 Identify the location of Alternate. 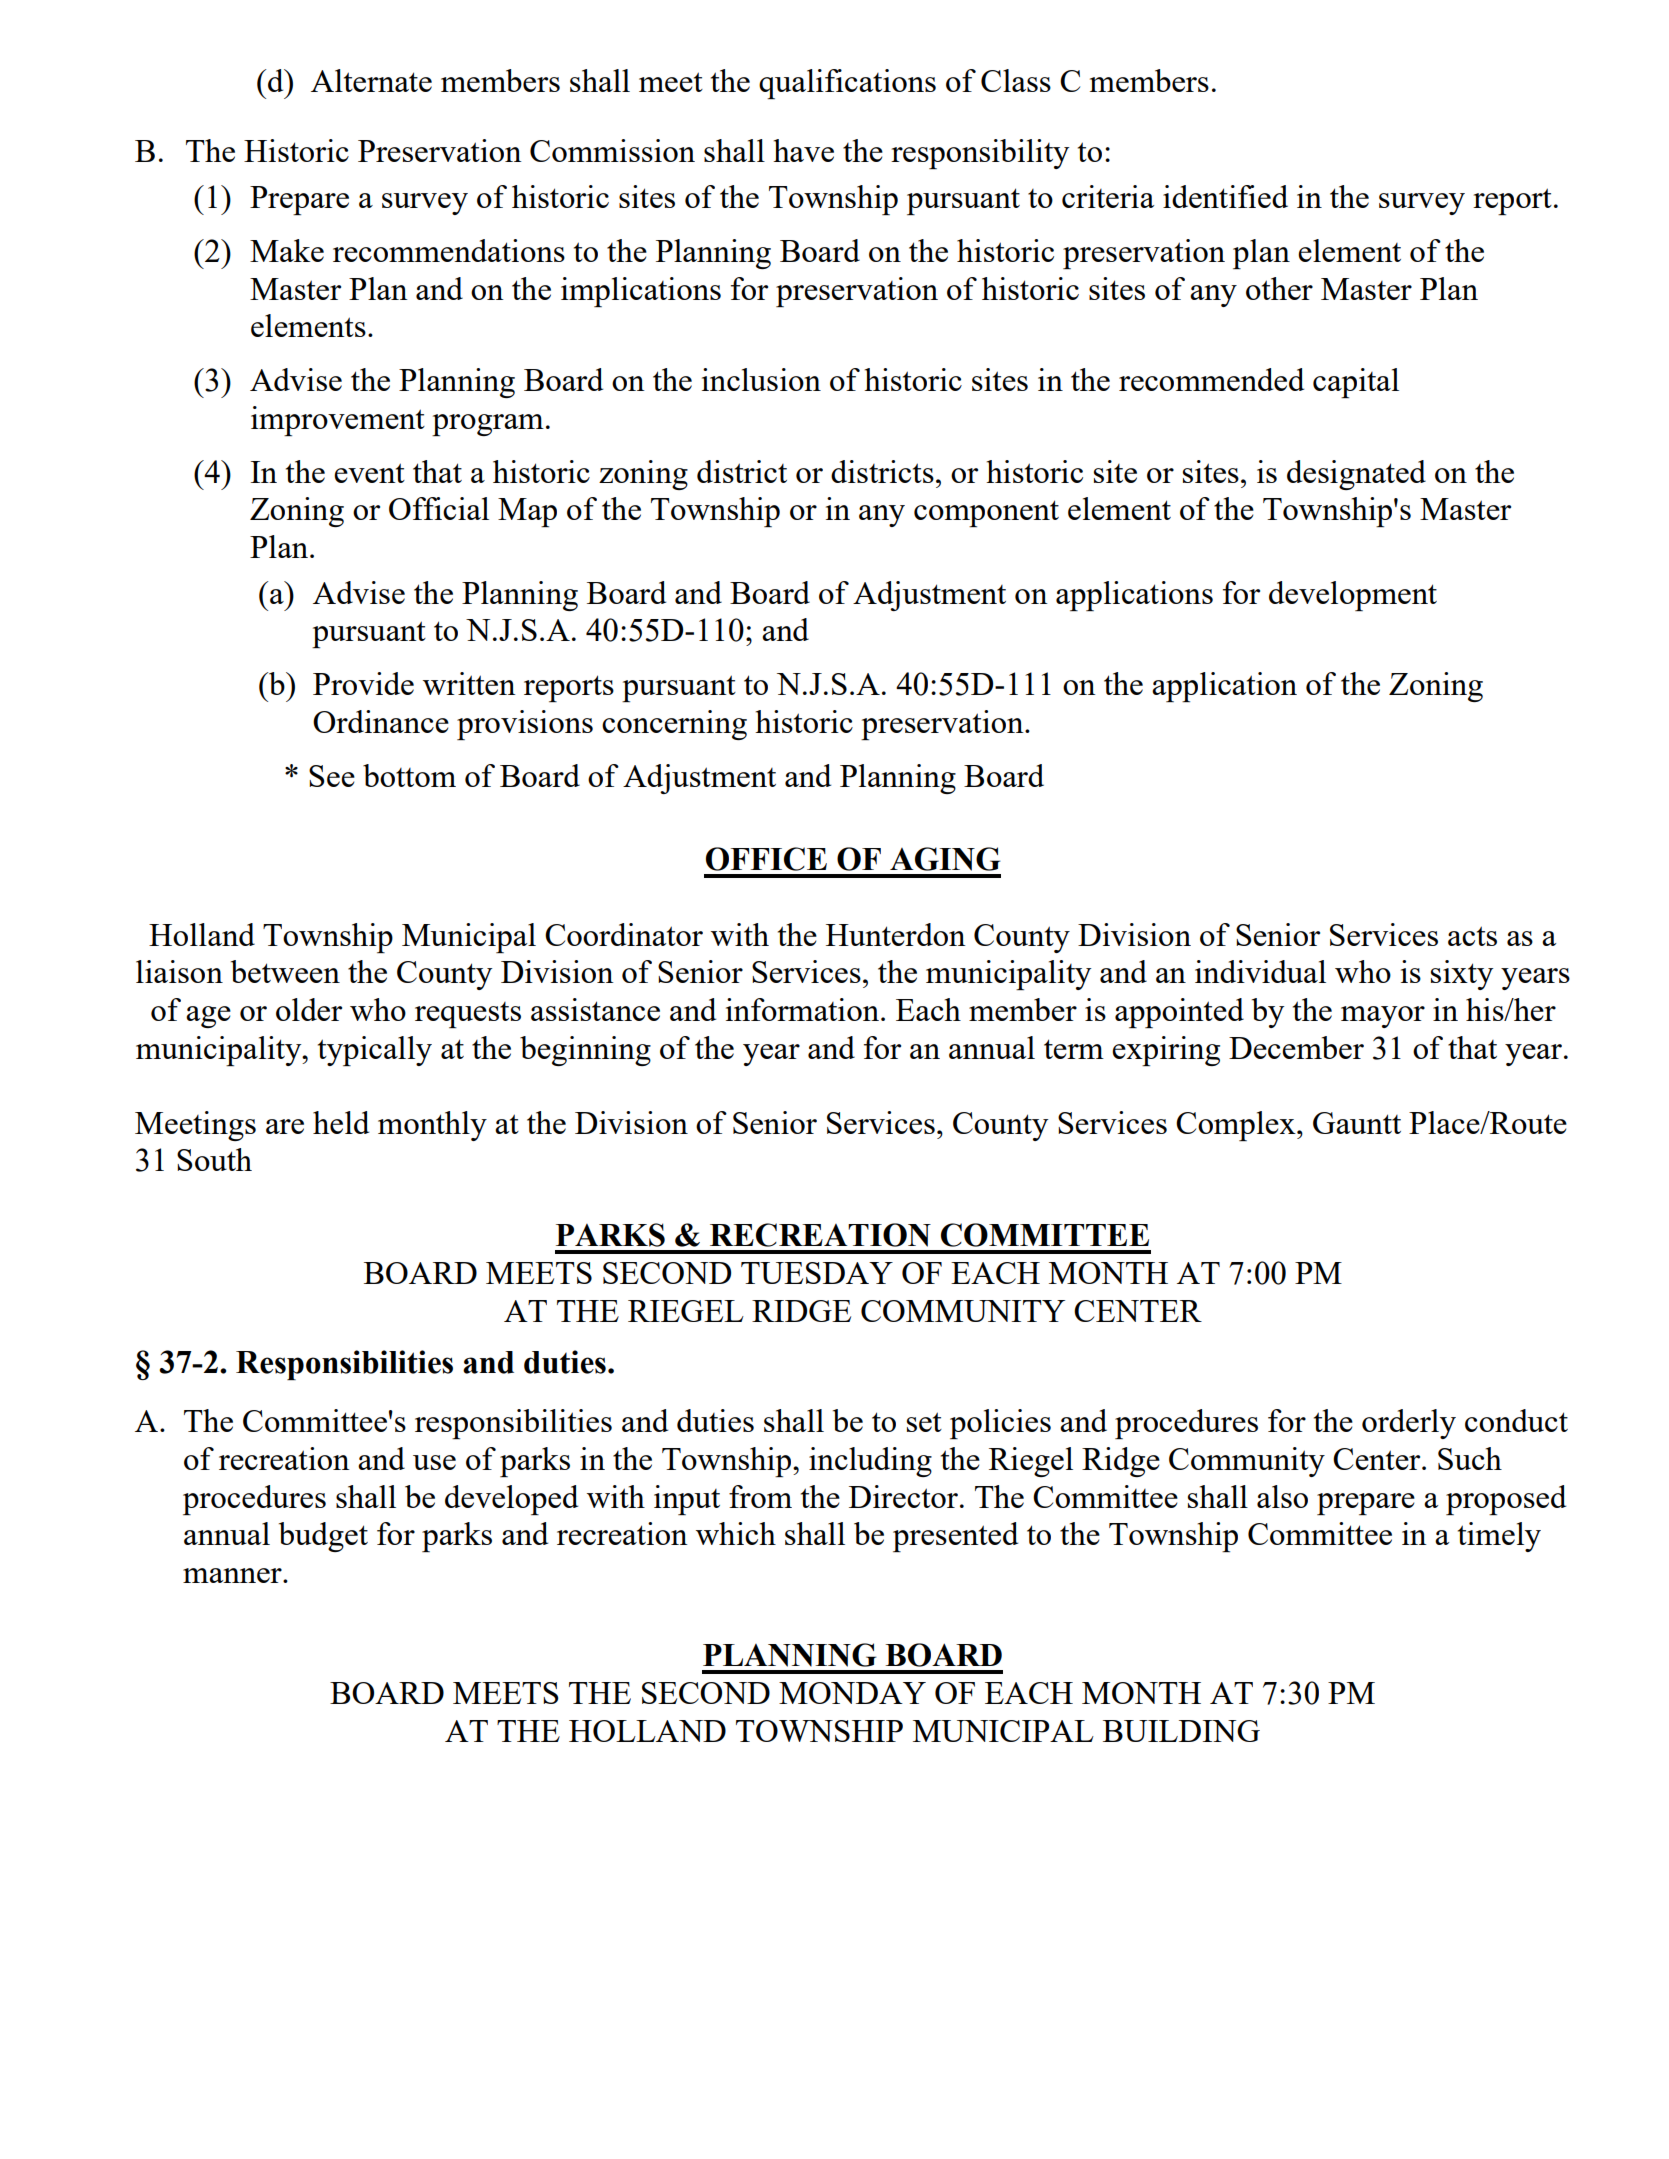
(371, 80).
